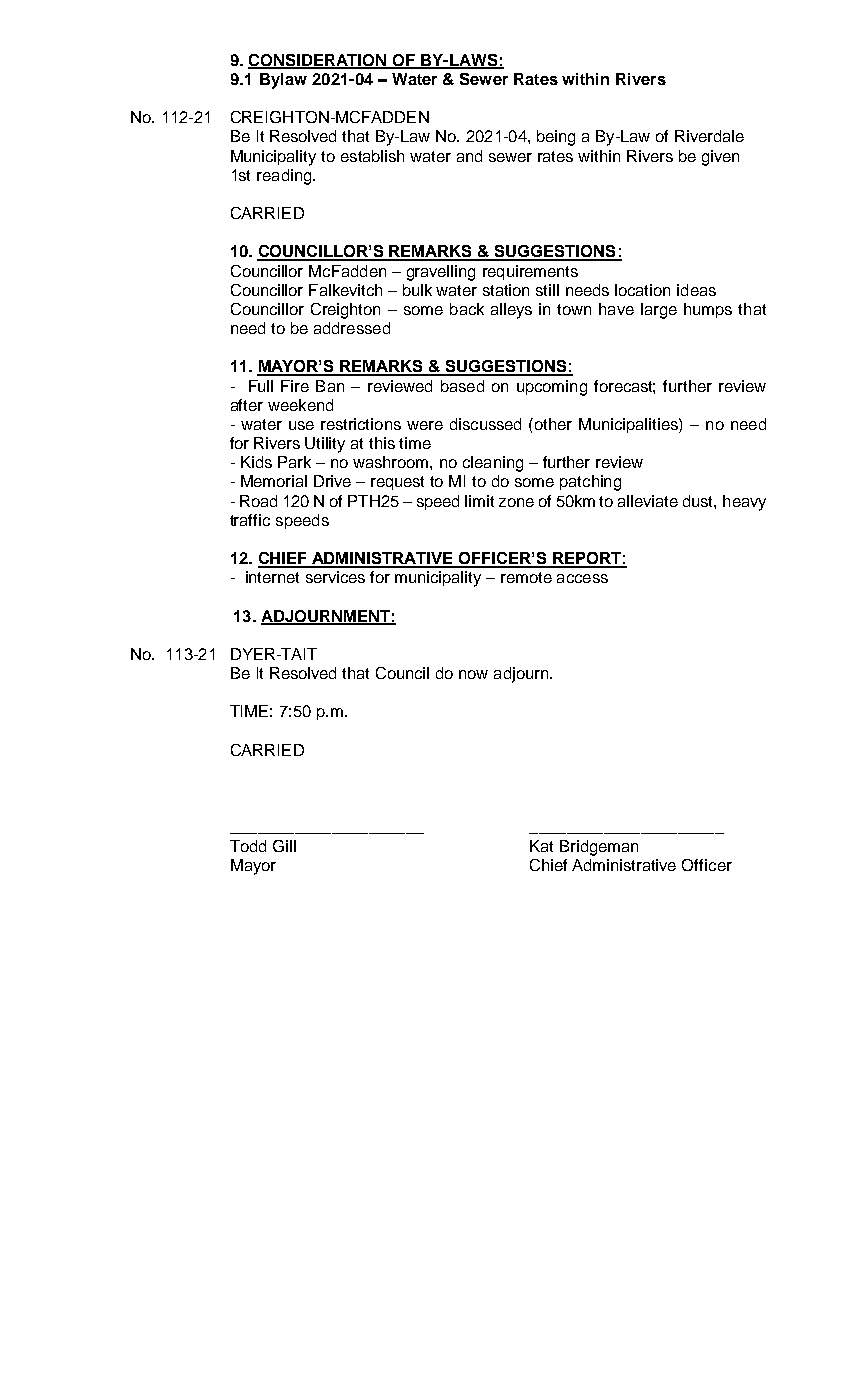 This screenshot has width=849, height=1400. I want to click on Gill, so click(284, 846).
